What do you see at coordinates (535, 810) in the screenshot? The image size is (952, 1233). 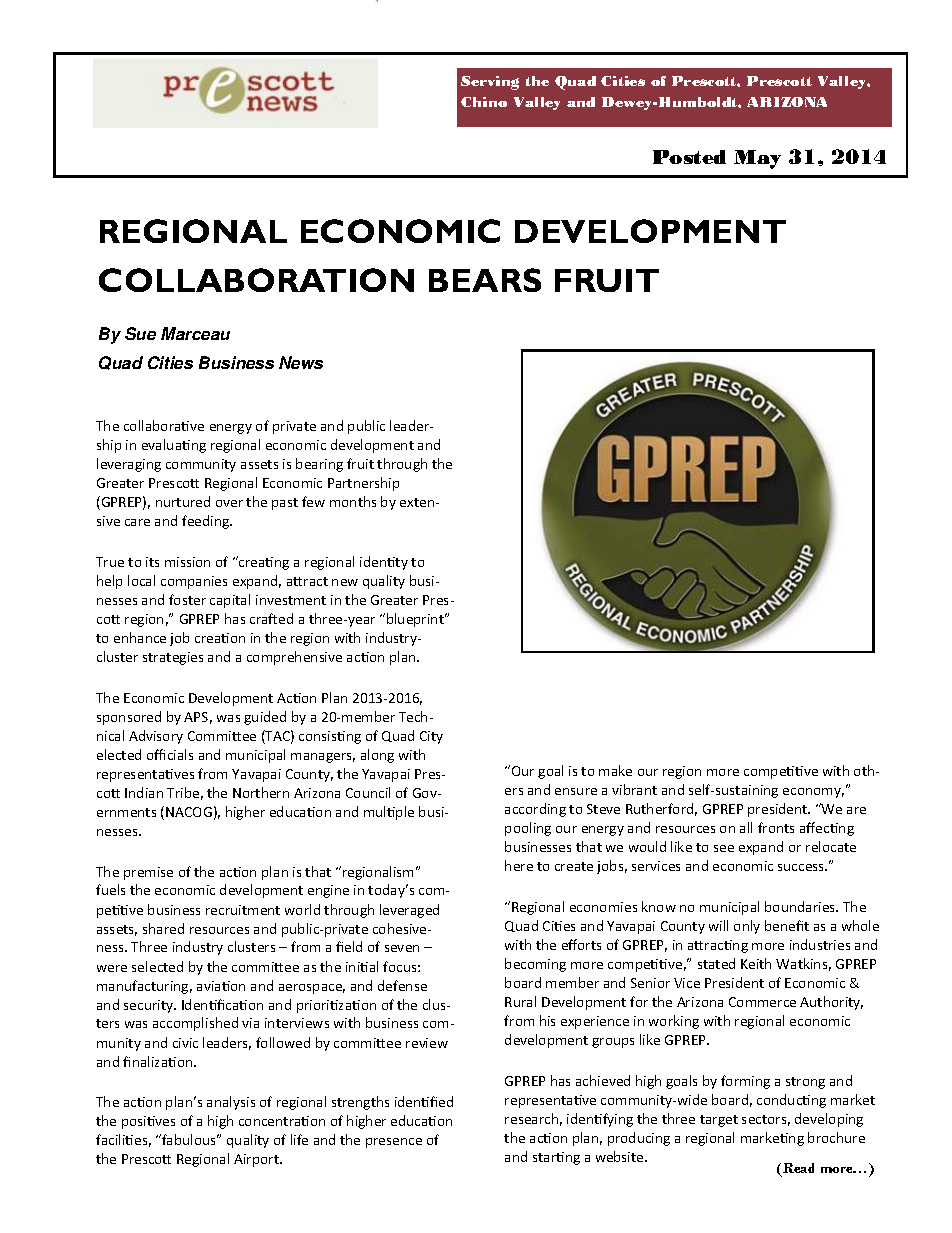 I see `according` at bounding box center [535, 810].
